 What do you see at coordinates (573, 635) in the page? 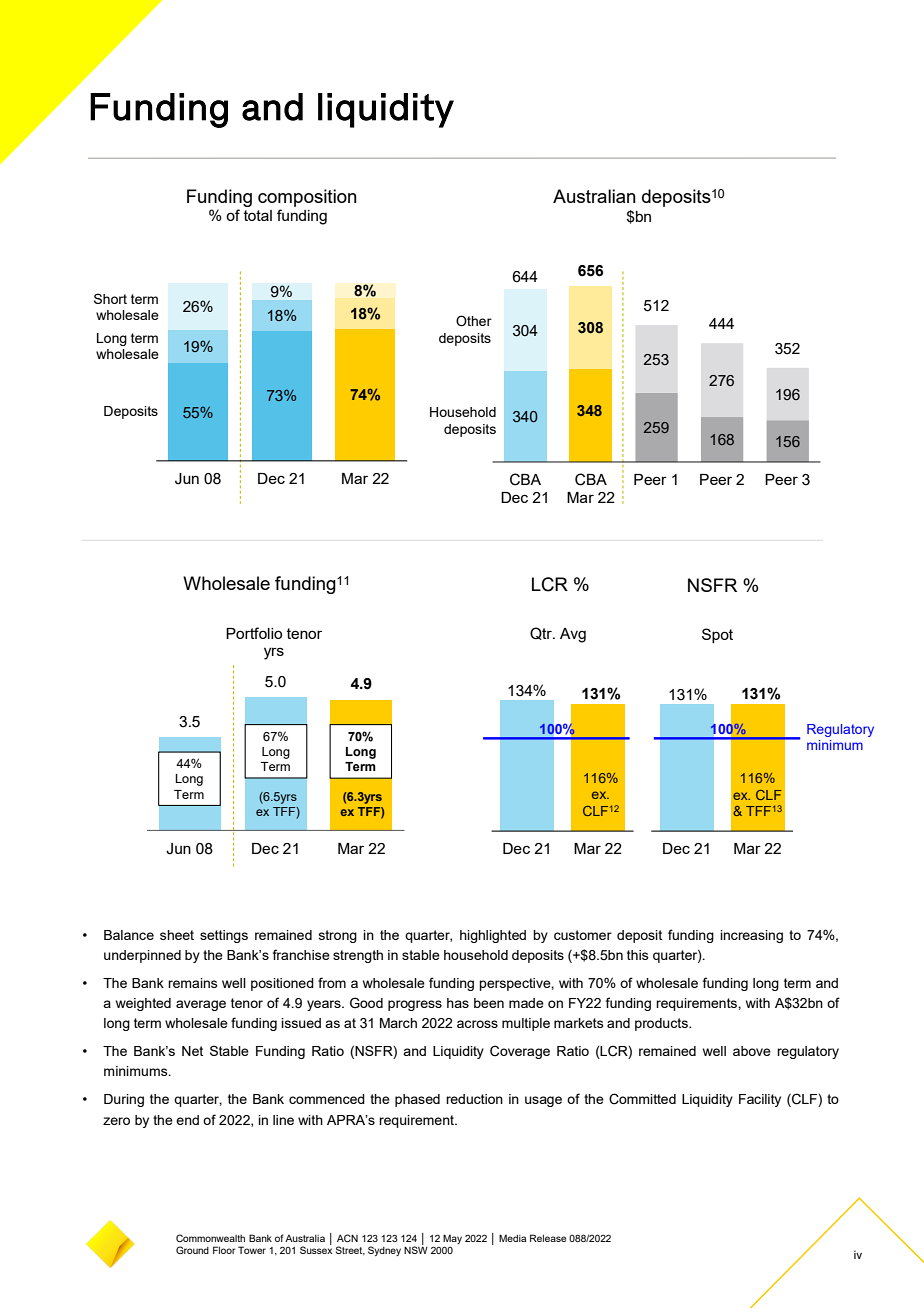
I see `Avg` at bounding box center [573, 635].
